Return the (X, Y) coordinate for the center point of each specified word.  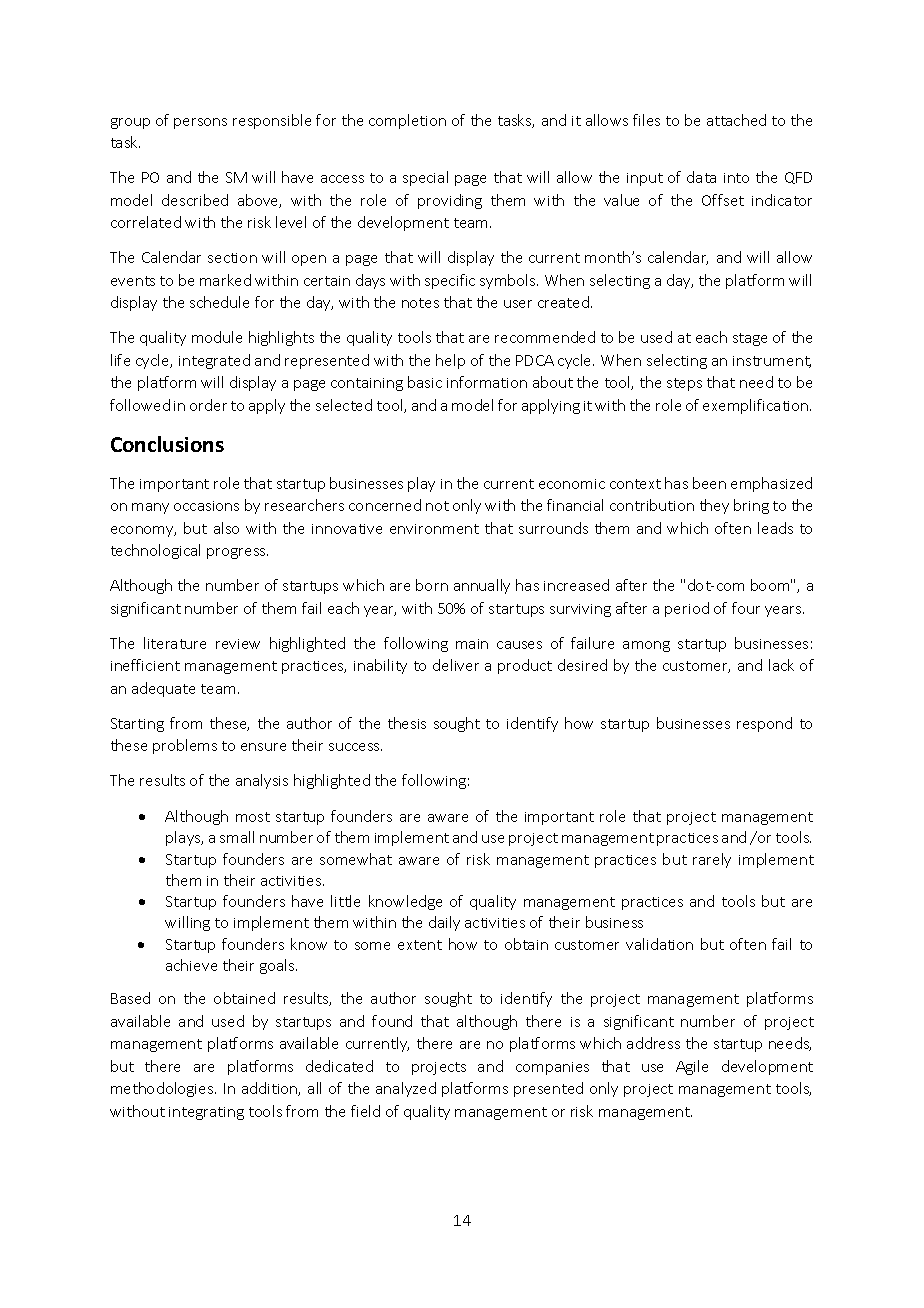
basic (425, 382)
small (237, 837)
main (472, 644)
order (208, 405)
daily (444, 923)
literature (175, 643)
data (701, 177)
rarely (712, 860)
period (687, 609)
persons (200, 123)
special (425, 178)
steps (684, 384)
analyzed (406, 1089)
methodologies (163, 1089)
